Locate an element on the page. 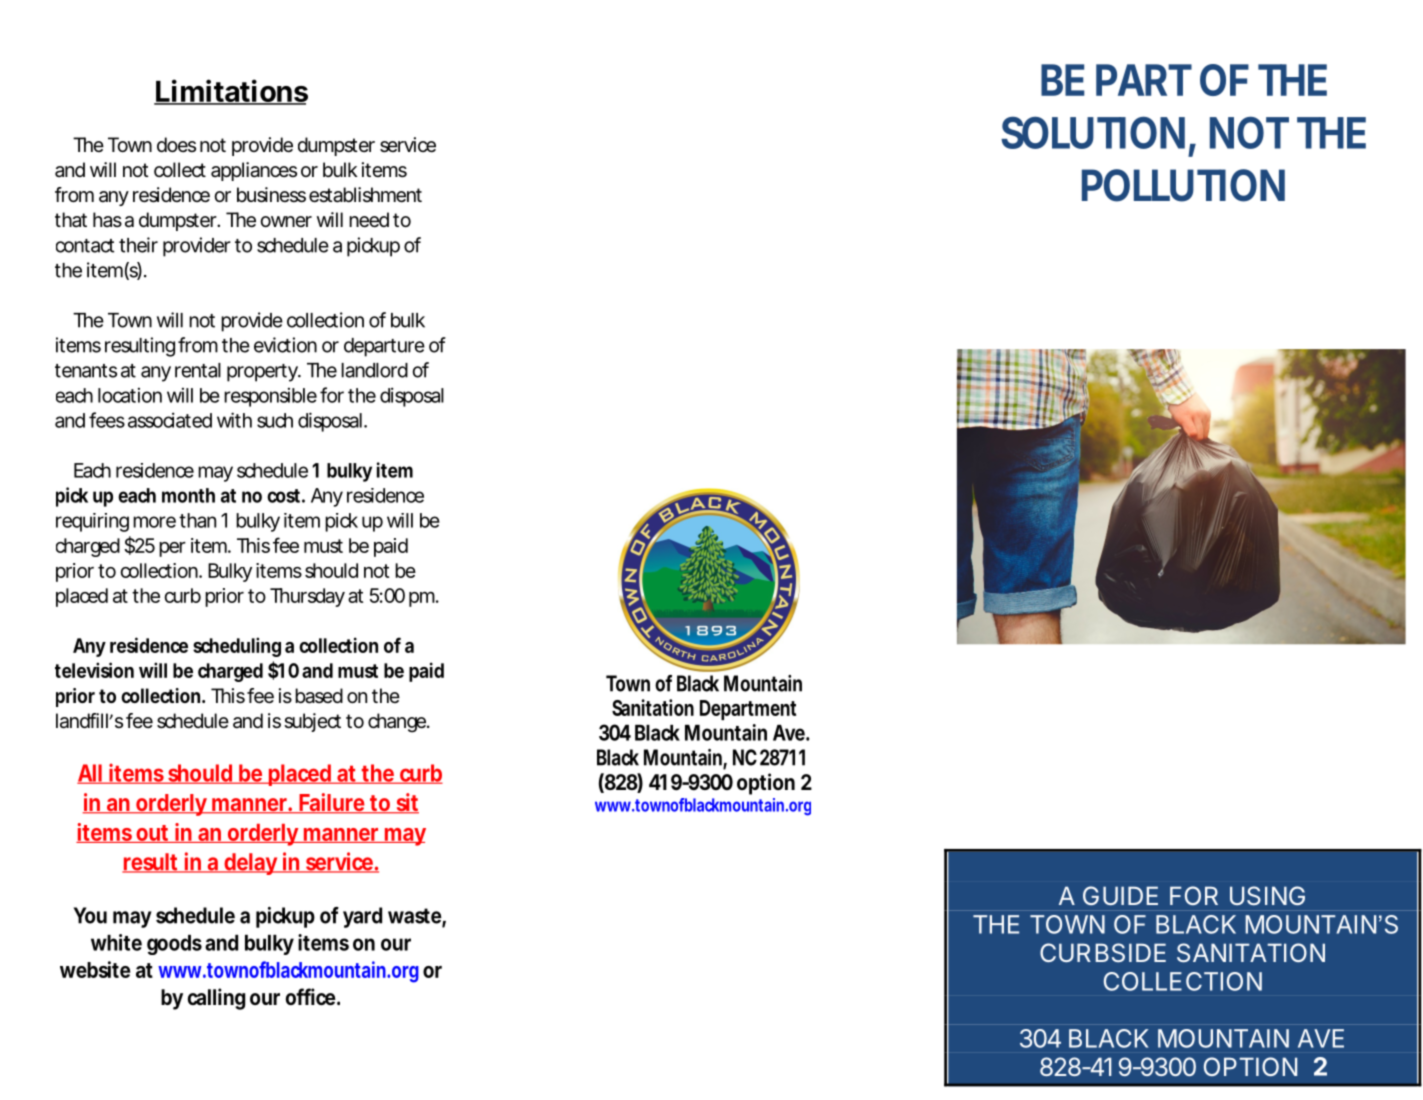 The width and height of the page is (1423, 1100). scheduling is located at coordinates (237, 647).
